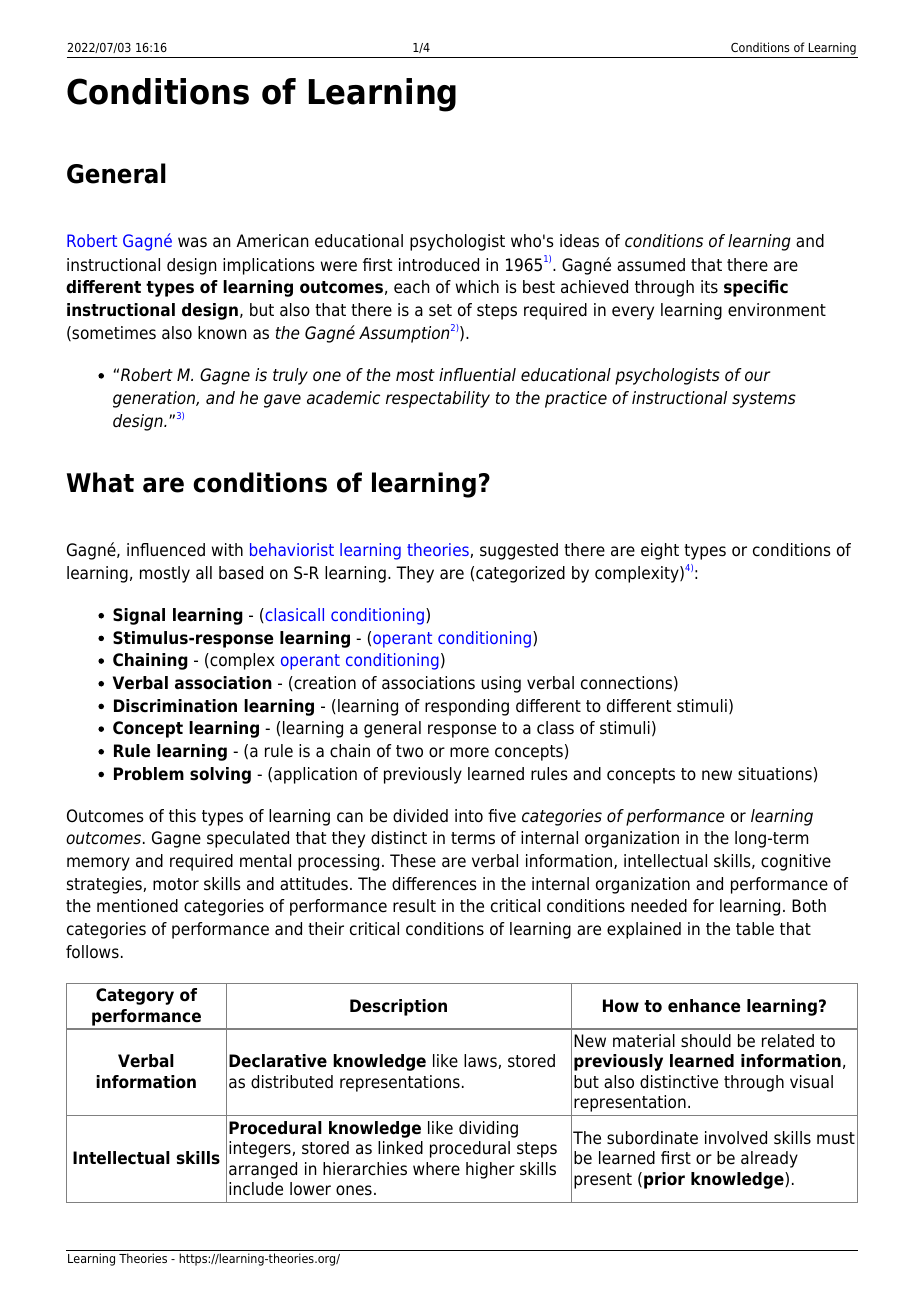 The height and width of the document is (1308, 924). I want to click on situations, so click(775, 774).
